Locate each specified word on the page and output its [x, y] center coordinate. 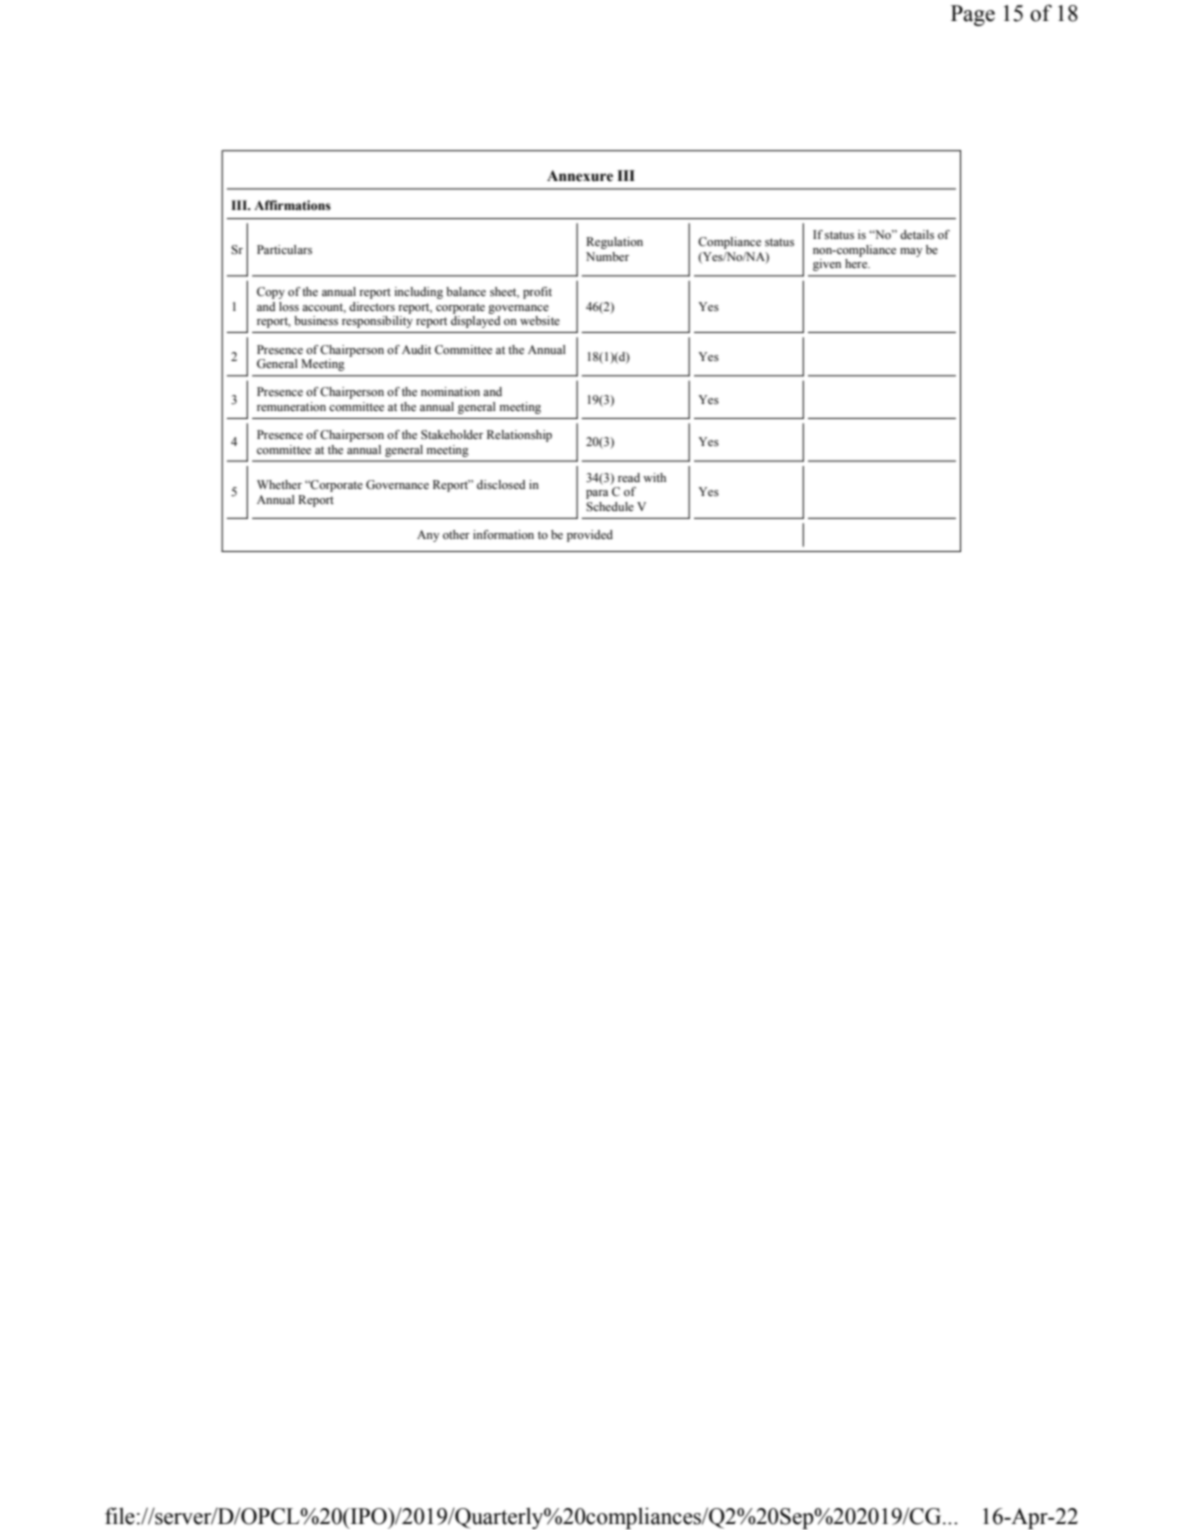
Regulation [614, 243]
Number [607, 256]
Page [973, 15]
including [418, 293]
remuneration [291, 406]
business [316, 320]
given [827, 265]
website [540, 320]
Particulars [284, 249]
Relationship [519, 436]
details [917, 234]
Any [428, 536]
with [654, 477]
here [857, 263]
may [911, 252]
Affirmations [292, 205]
